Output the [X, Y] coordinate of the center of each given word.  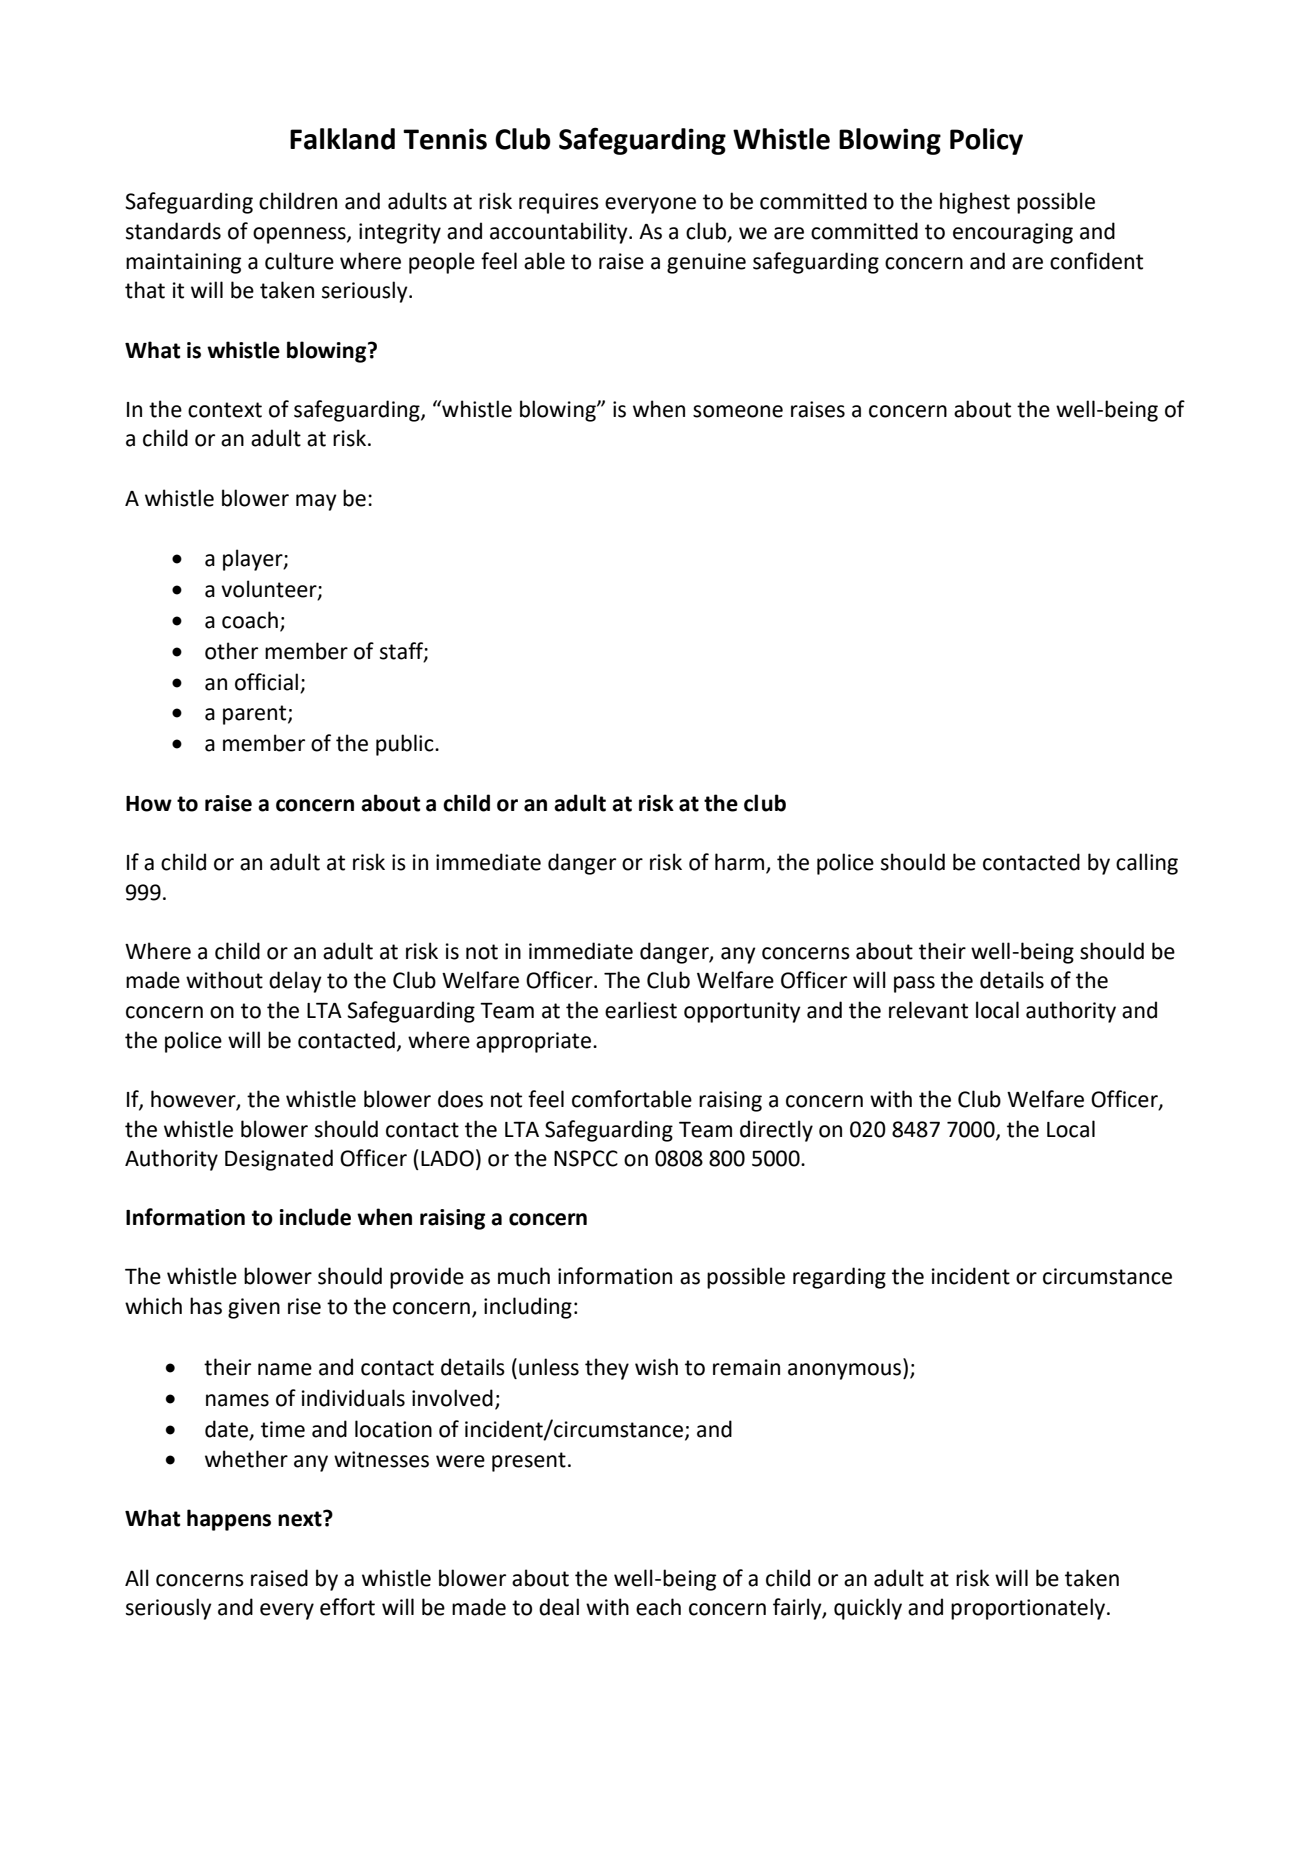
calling [1147, 864]
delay [295, 982]
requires [559, 203]
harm [741, 863]
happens [229, 1520]
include [315, 1217]
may [316, 502]
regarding [839, 1278]
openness [300, 235]
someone [738, 411]
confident [1096, 261]
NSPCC [586, 1158]
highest [975, 203]
